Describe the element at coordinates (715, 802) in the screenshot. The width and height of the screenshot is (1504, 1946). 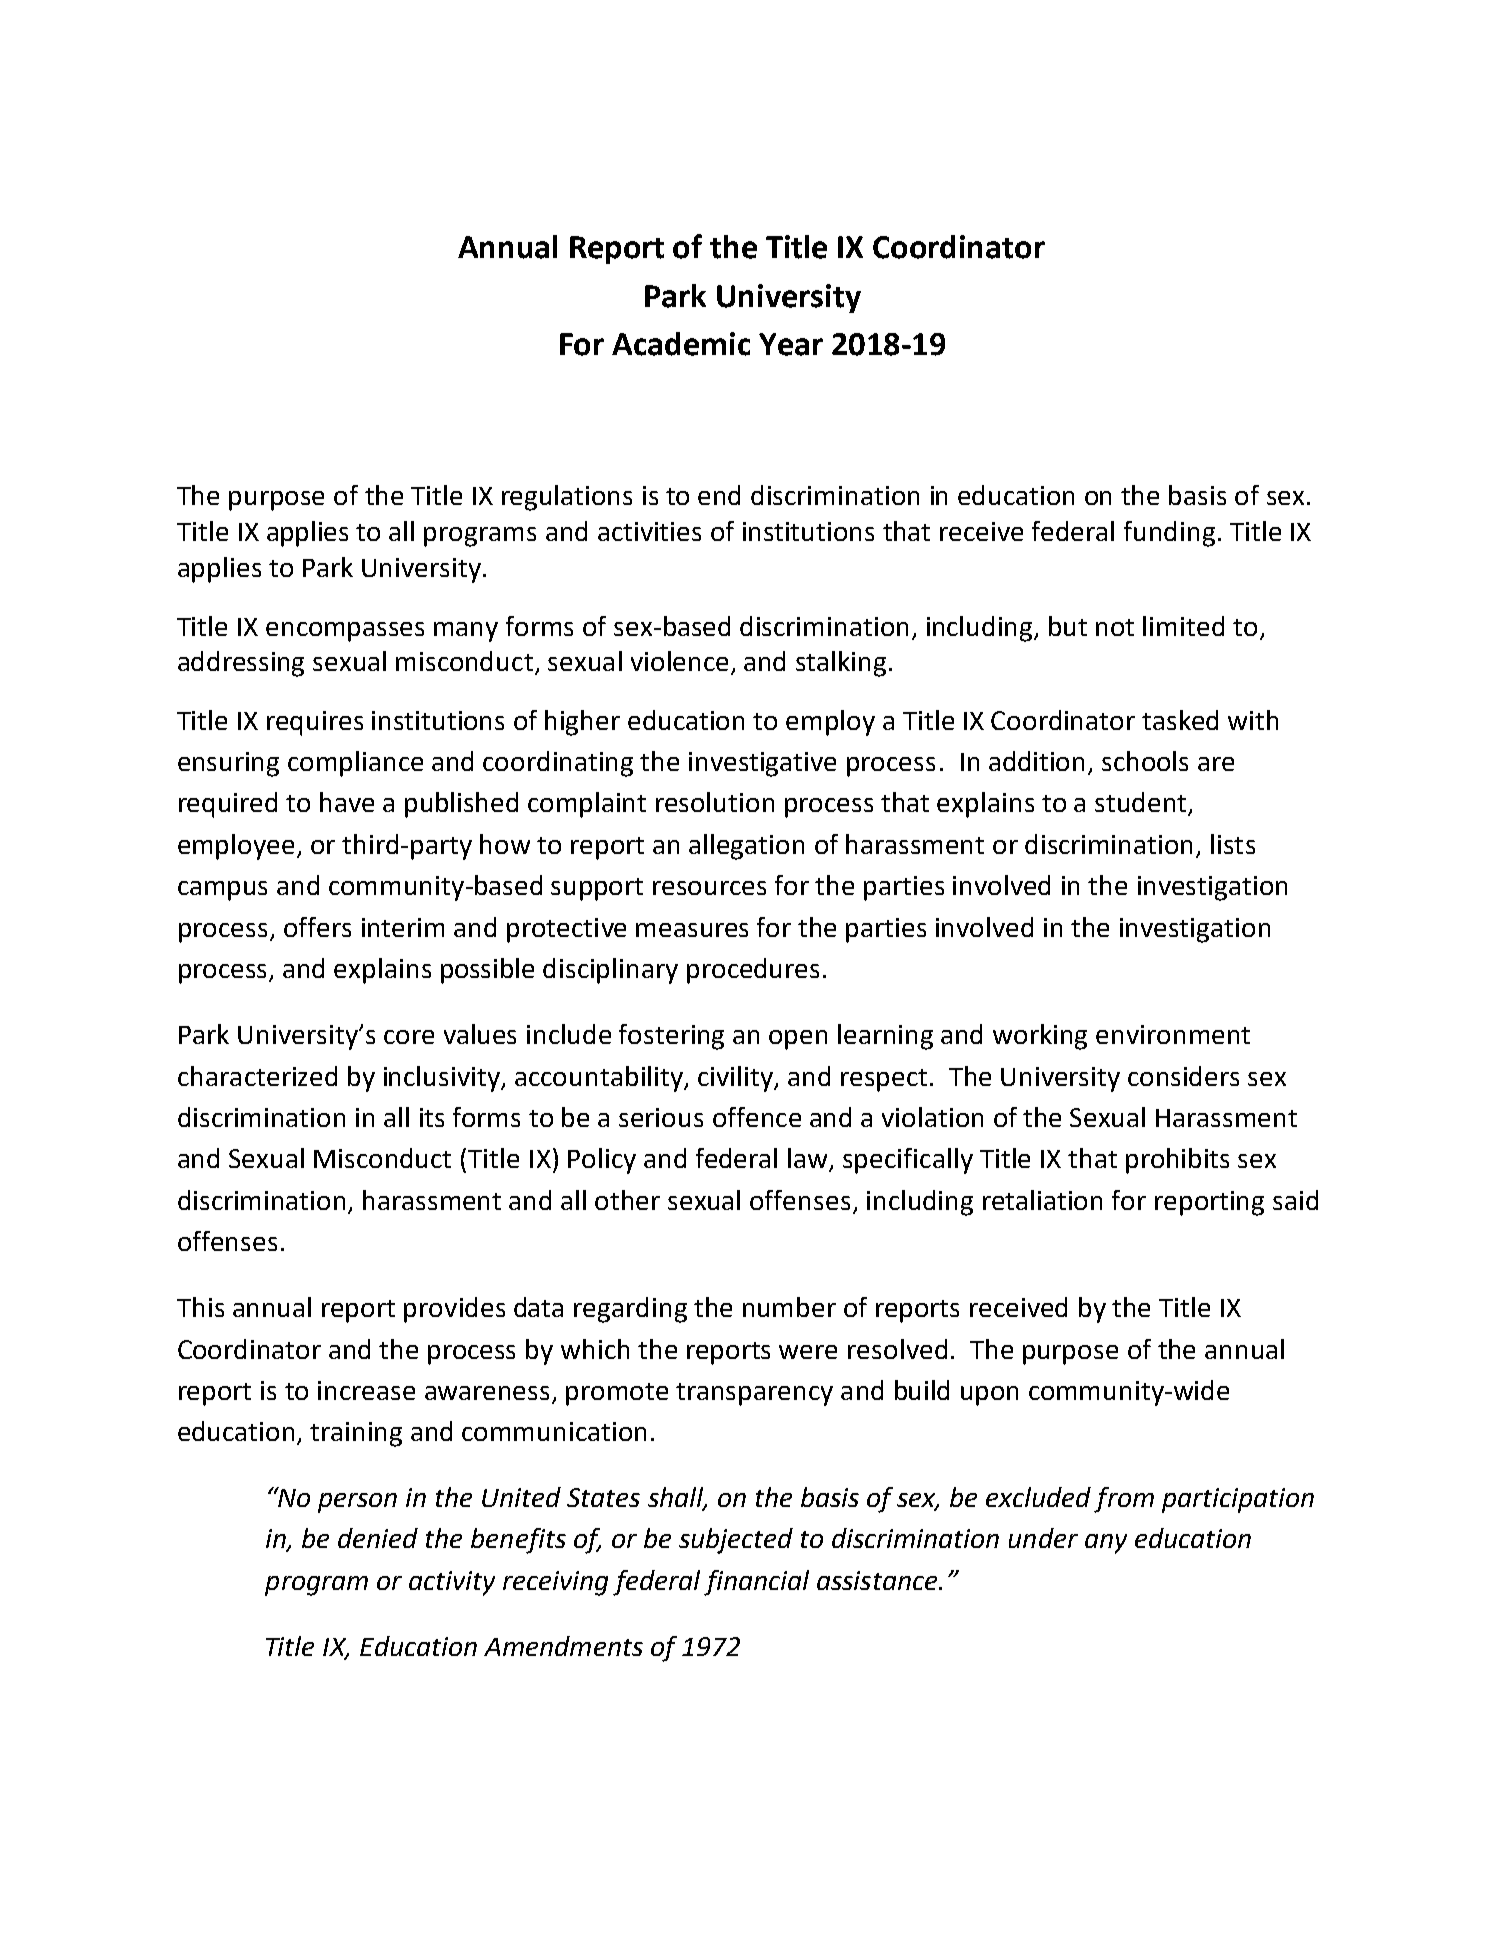
I see `resolution` at that location.
